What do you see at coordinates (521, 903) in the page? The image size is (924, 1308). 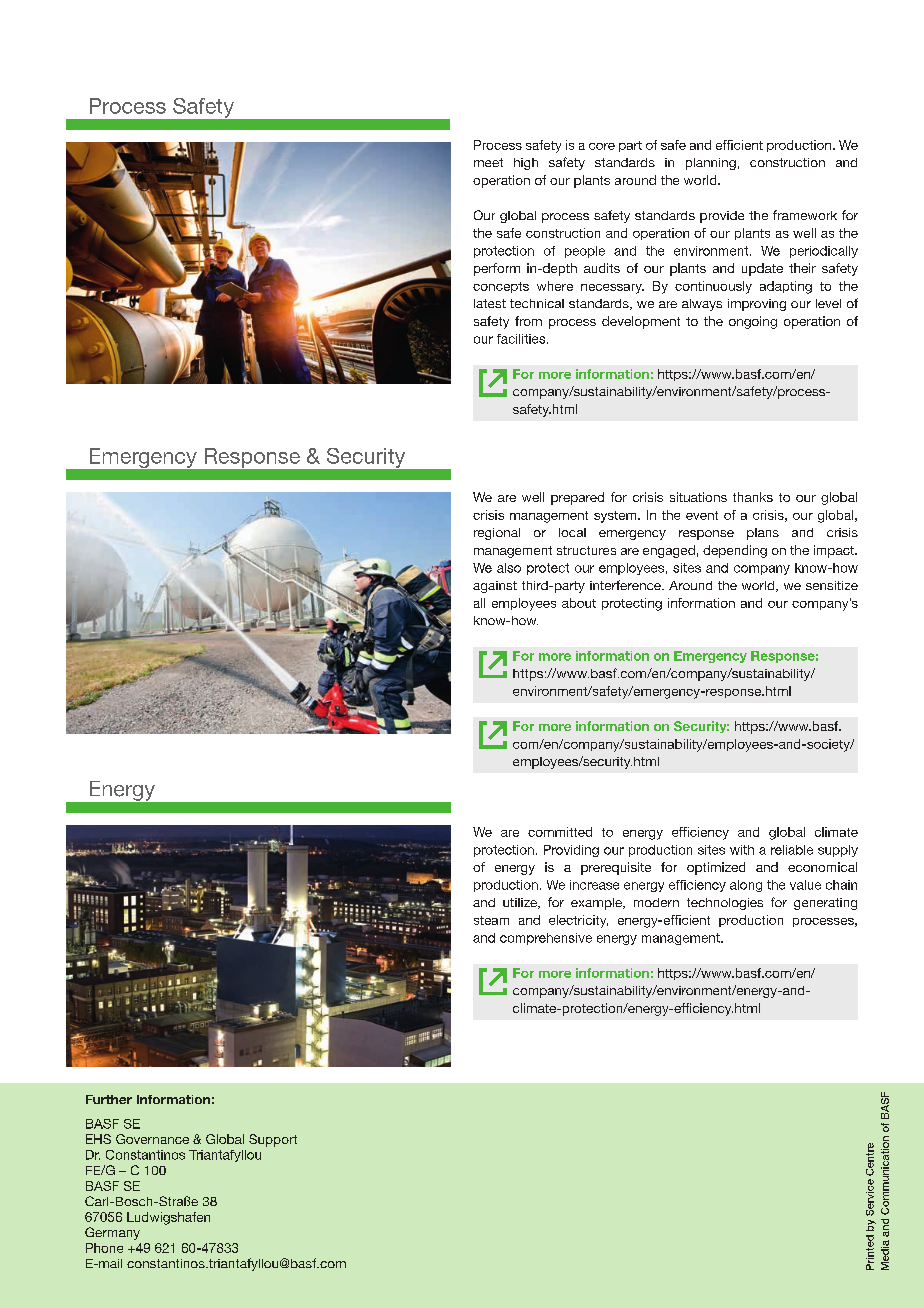 I see `utilize` at bounding box center [521, 903].
